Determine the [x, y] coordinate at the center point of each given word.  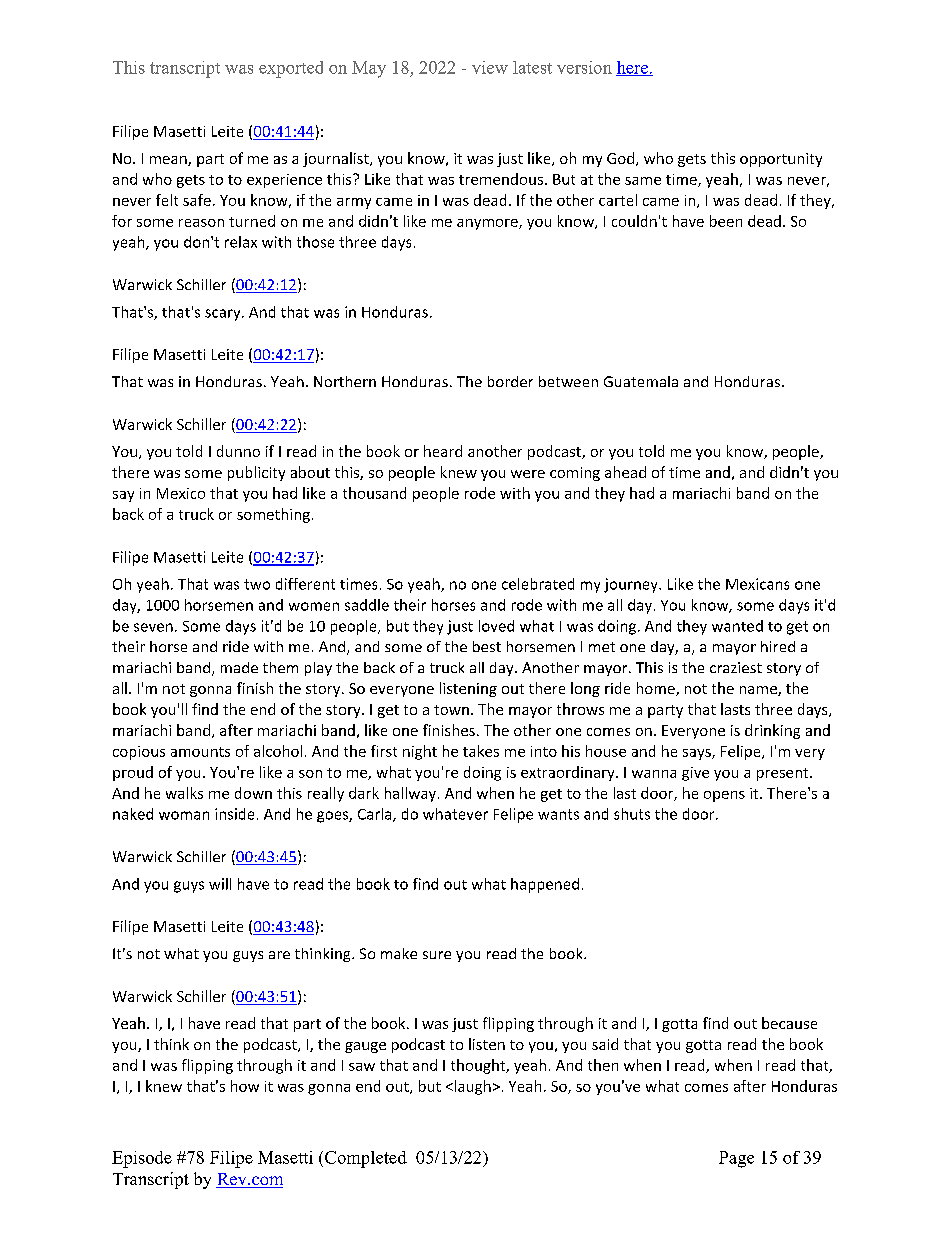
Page [736, 1159]
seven [153, 627]
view [490, 67]
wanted [737, 626]
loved [496, 626]
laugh [471, 1087]
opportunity [781, 160]
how [245, 1086]
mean [169, 161]
